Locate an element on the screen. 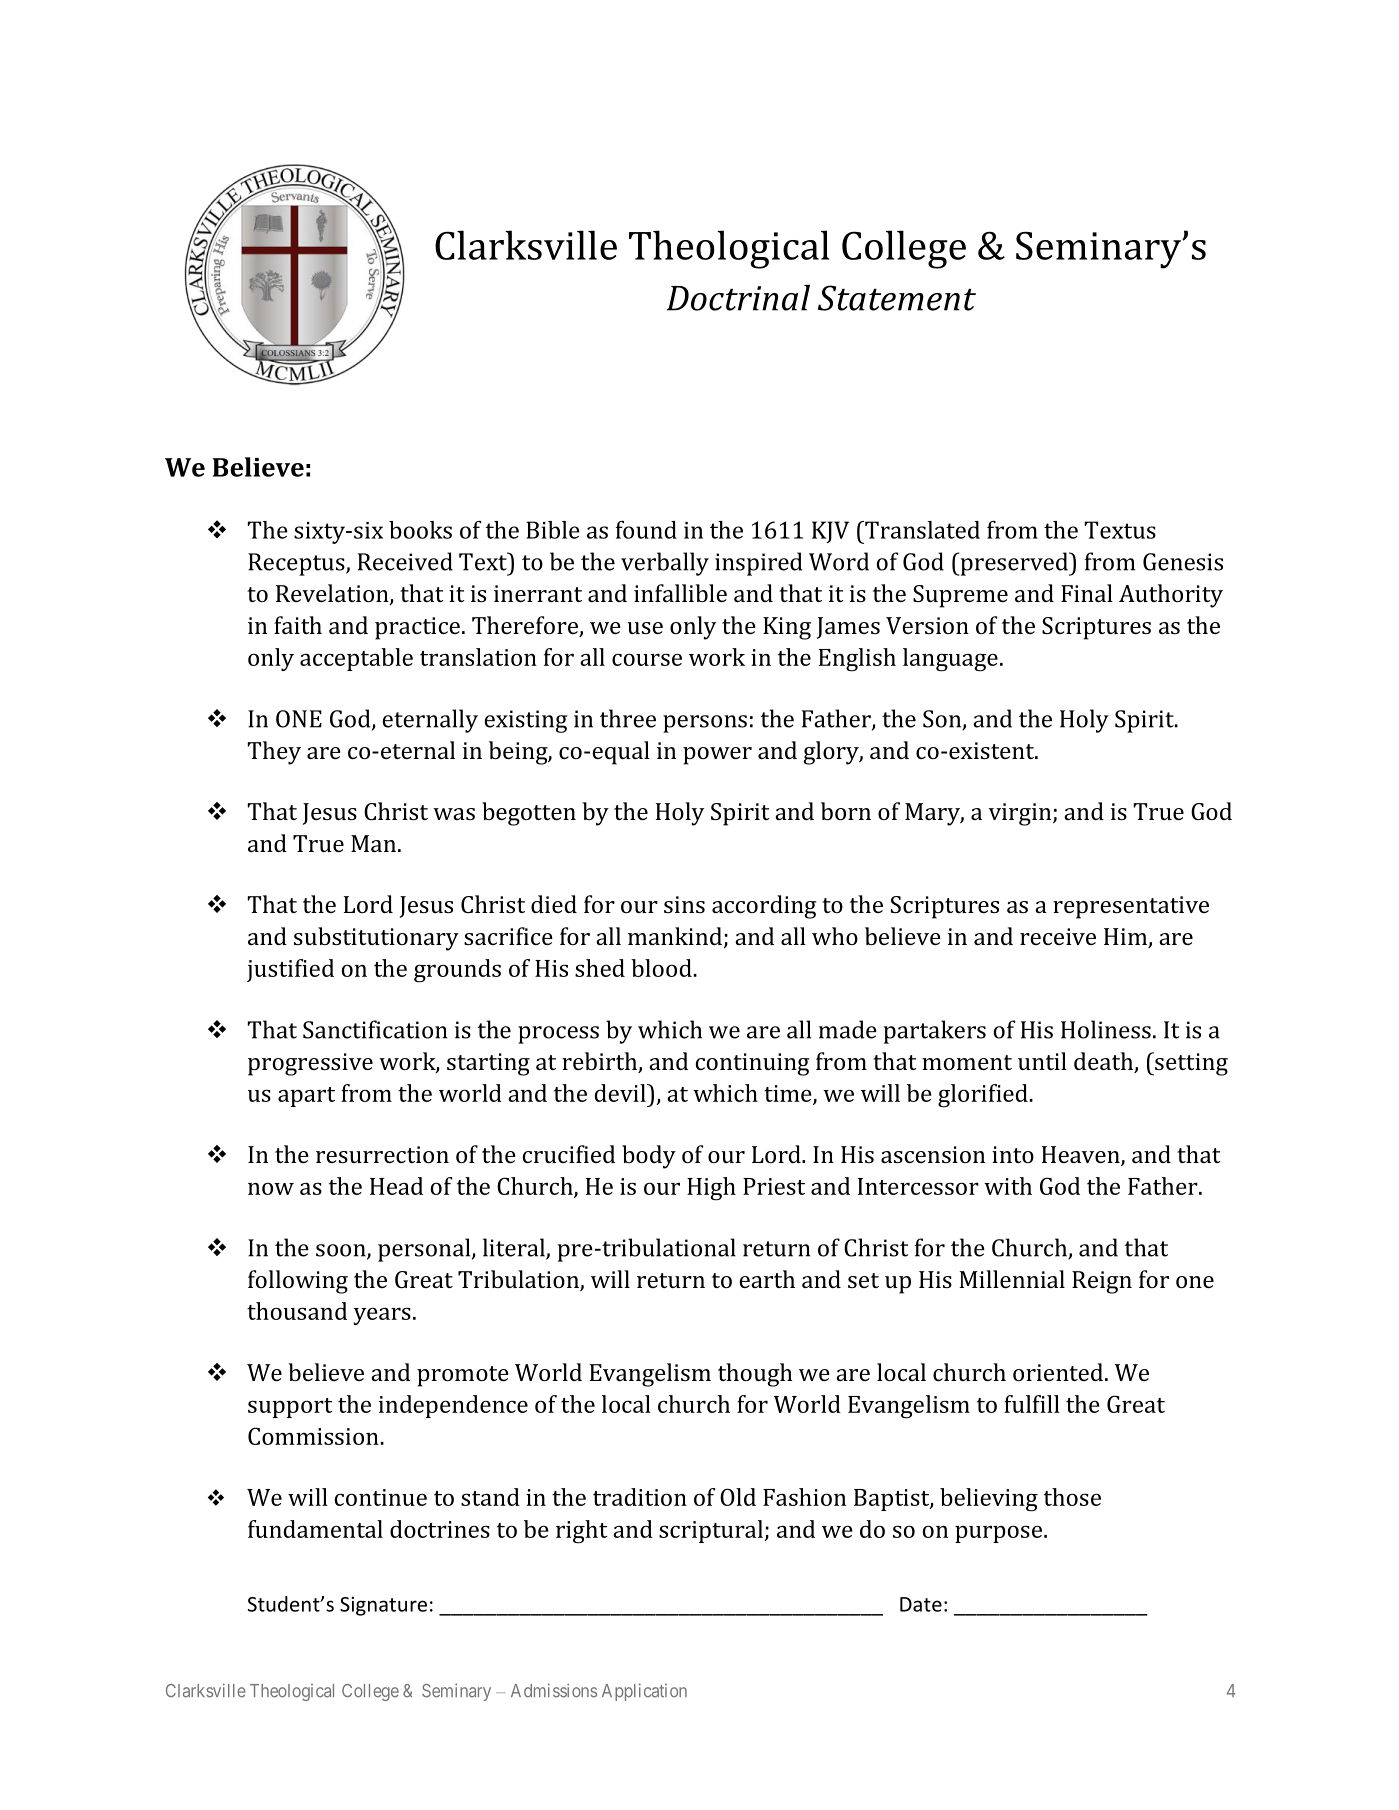  books is located at coordinates (420, 530).
